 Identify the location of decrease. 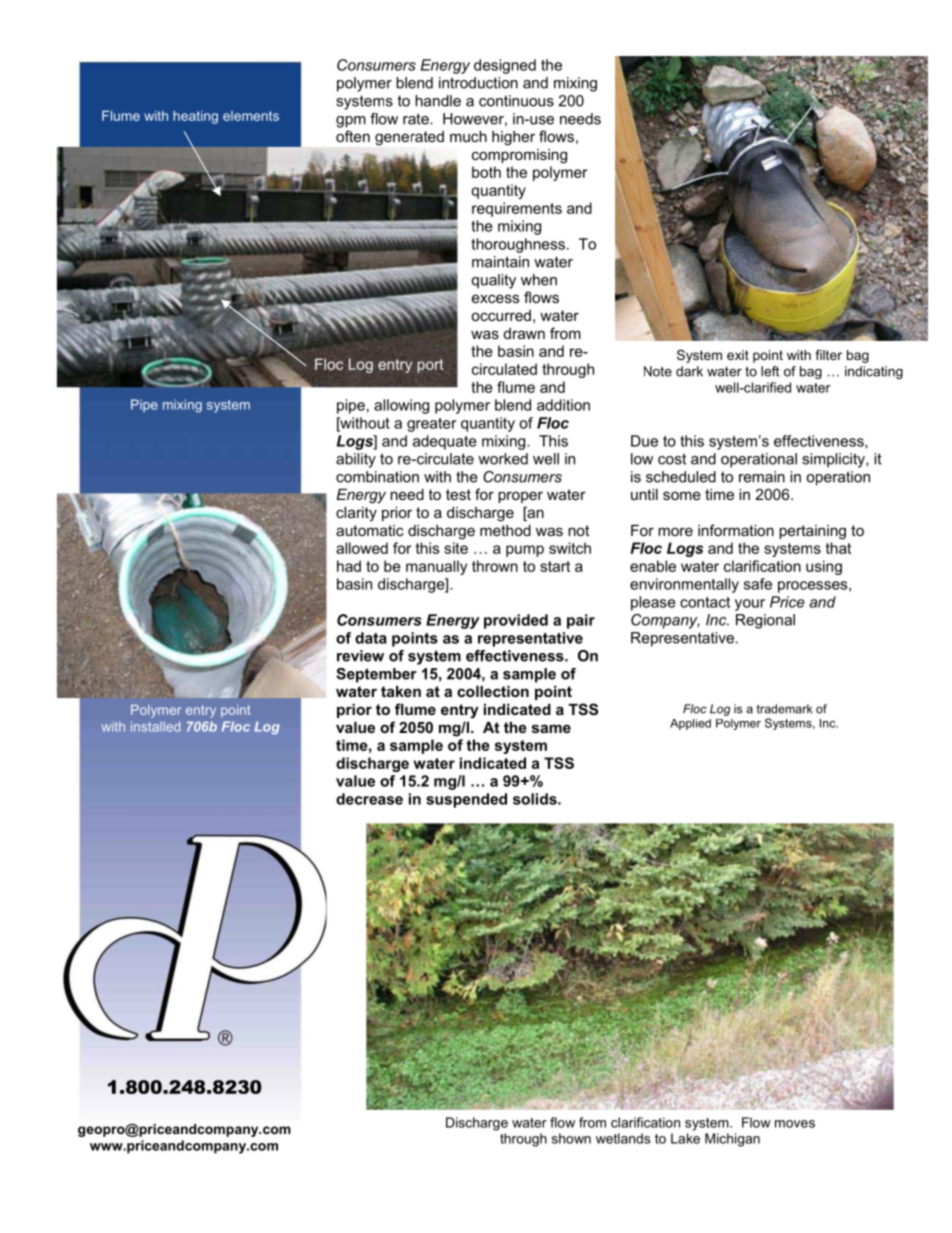
(369, 799).
